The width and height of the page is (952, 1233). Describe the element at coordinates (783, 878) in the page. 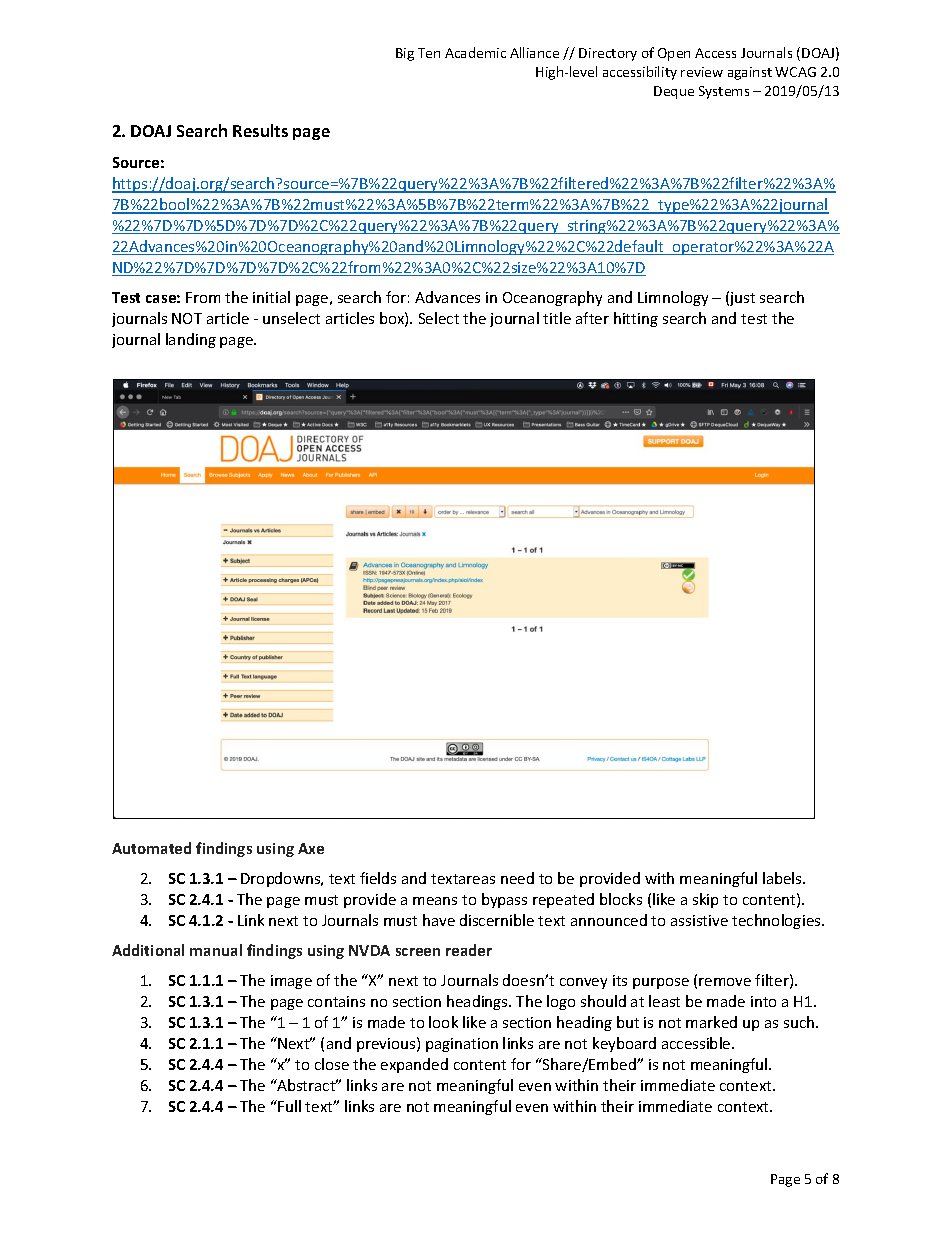

I see `labels` at that location.
